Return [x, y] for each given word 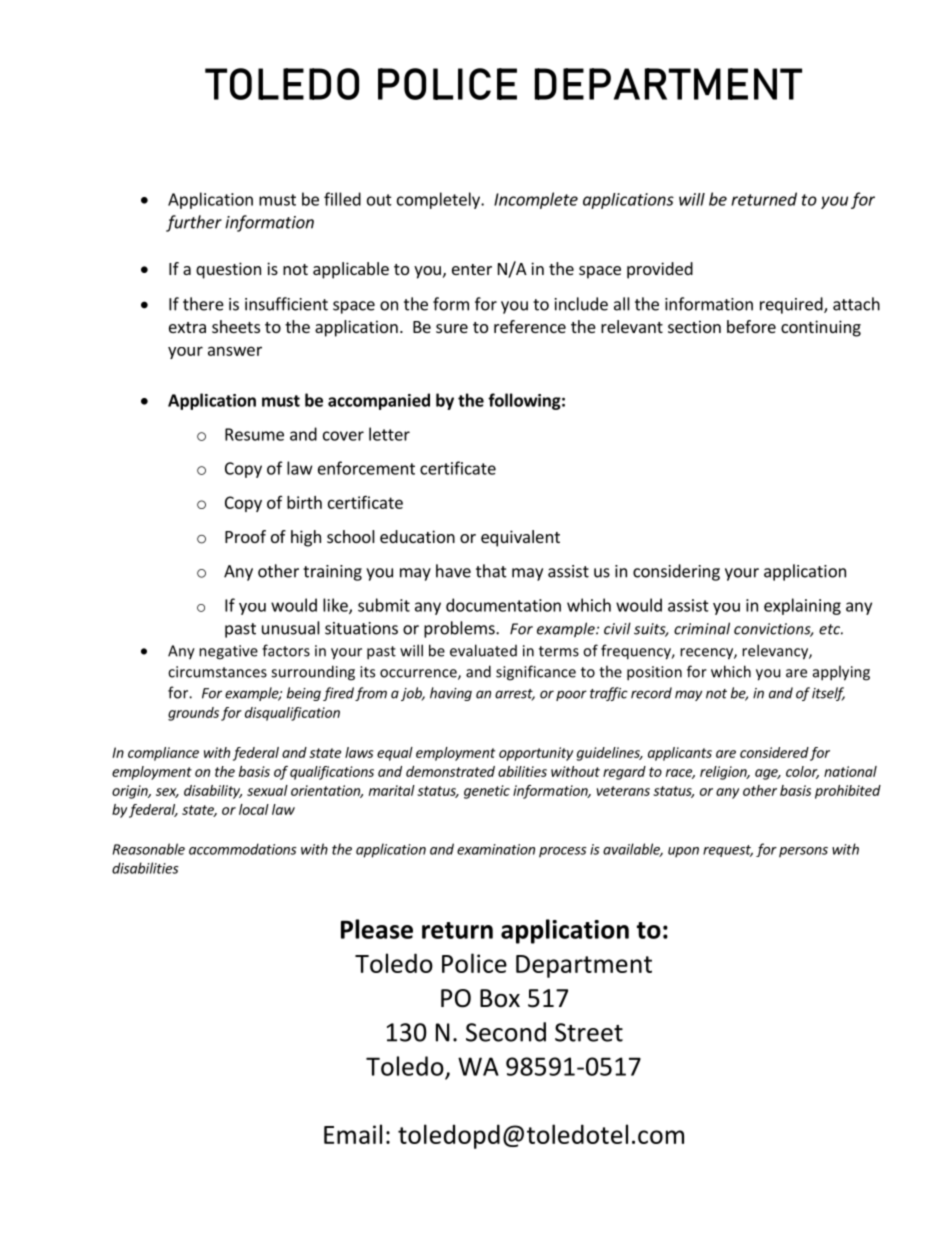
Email [353, 1134]
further [194, 223]
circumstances [217, 672]
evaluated [483, 650]
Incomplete [536, 200]
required [792, 305]
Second [506, 1032]
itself [828, 694]
